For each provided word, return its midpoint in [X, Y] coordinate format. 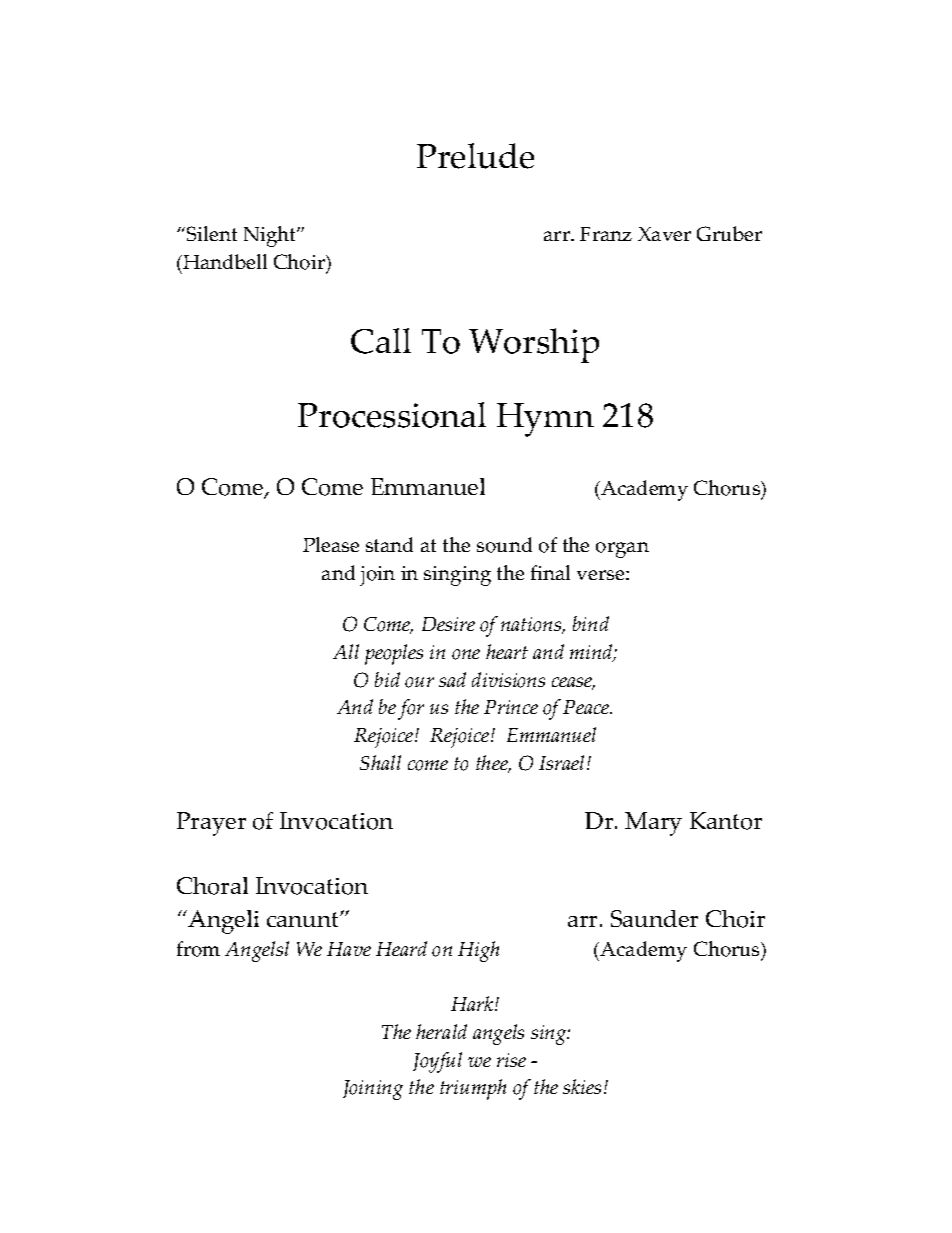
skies [582, 1086]
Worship [534, 345]
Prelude [475, 156]
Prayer [211, 824]
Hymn [545, 420]
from [198, 949]
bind [591, 623]
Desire [448, 624]
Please [331, 544]
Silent [212, 233]
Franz [606, 234]
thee [493, 764]
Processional [392, 415]
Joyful [437, 1062]
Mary [653, 824]
